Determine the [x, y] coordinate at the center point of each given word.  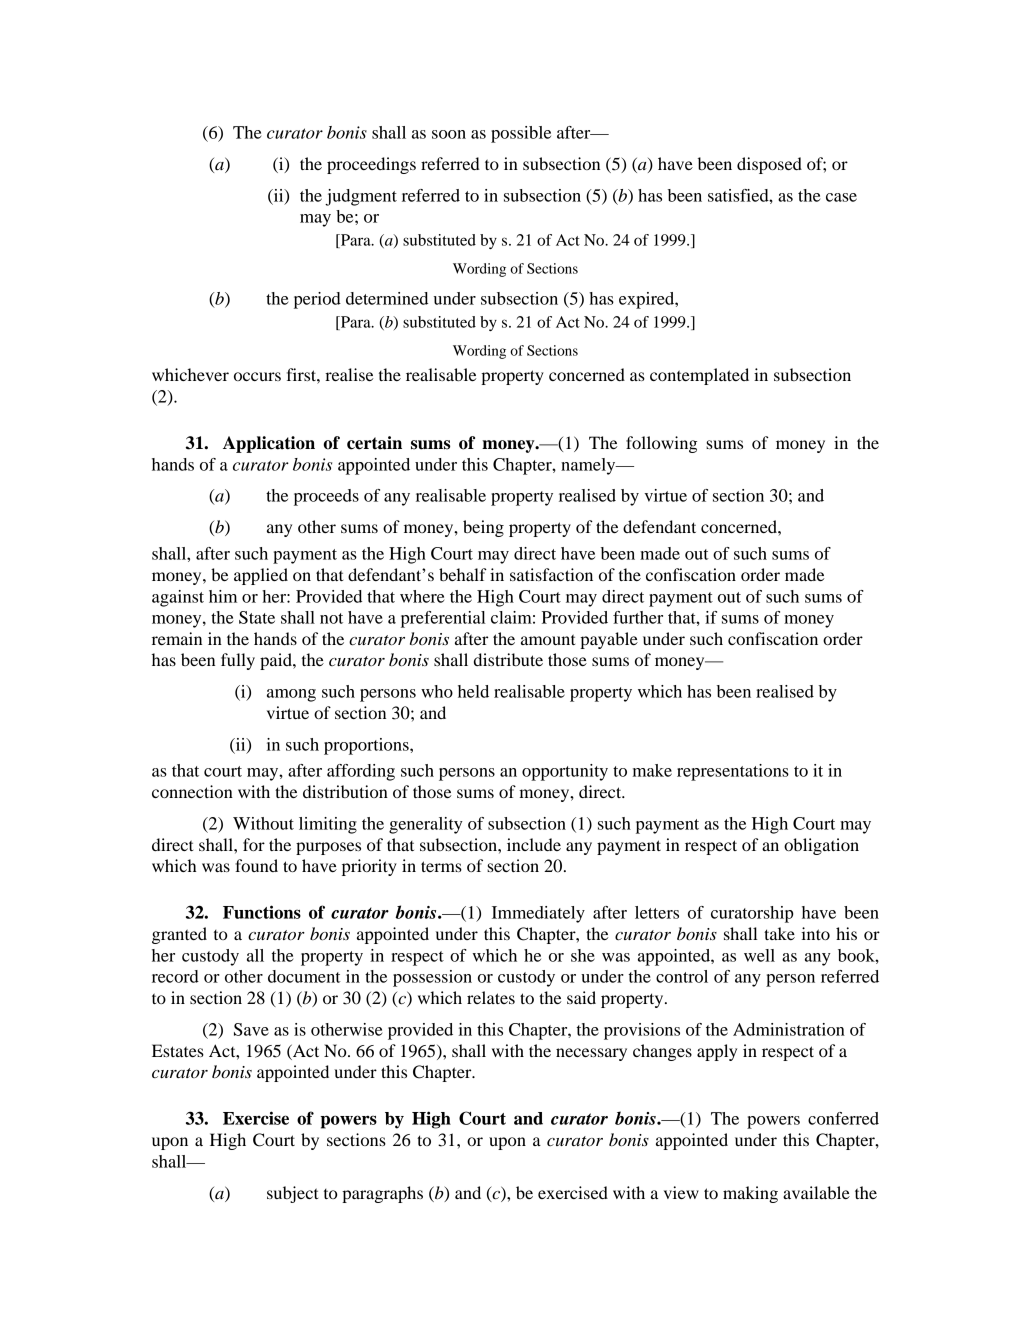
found [256, 865]
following [661, 444]
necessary [591, 1054]
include [534, 844]
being [483, 528]
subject [292, 1194]
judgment [361, 197]
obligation [821, 846]
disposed [769, 165]
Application [269, 444]
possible [521, 134]
